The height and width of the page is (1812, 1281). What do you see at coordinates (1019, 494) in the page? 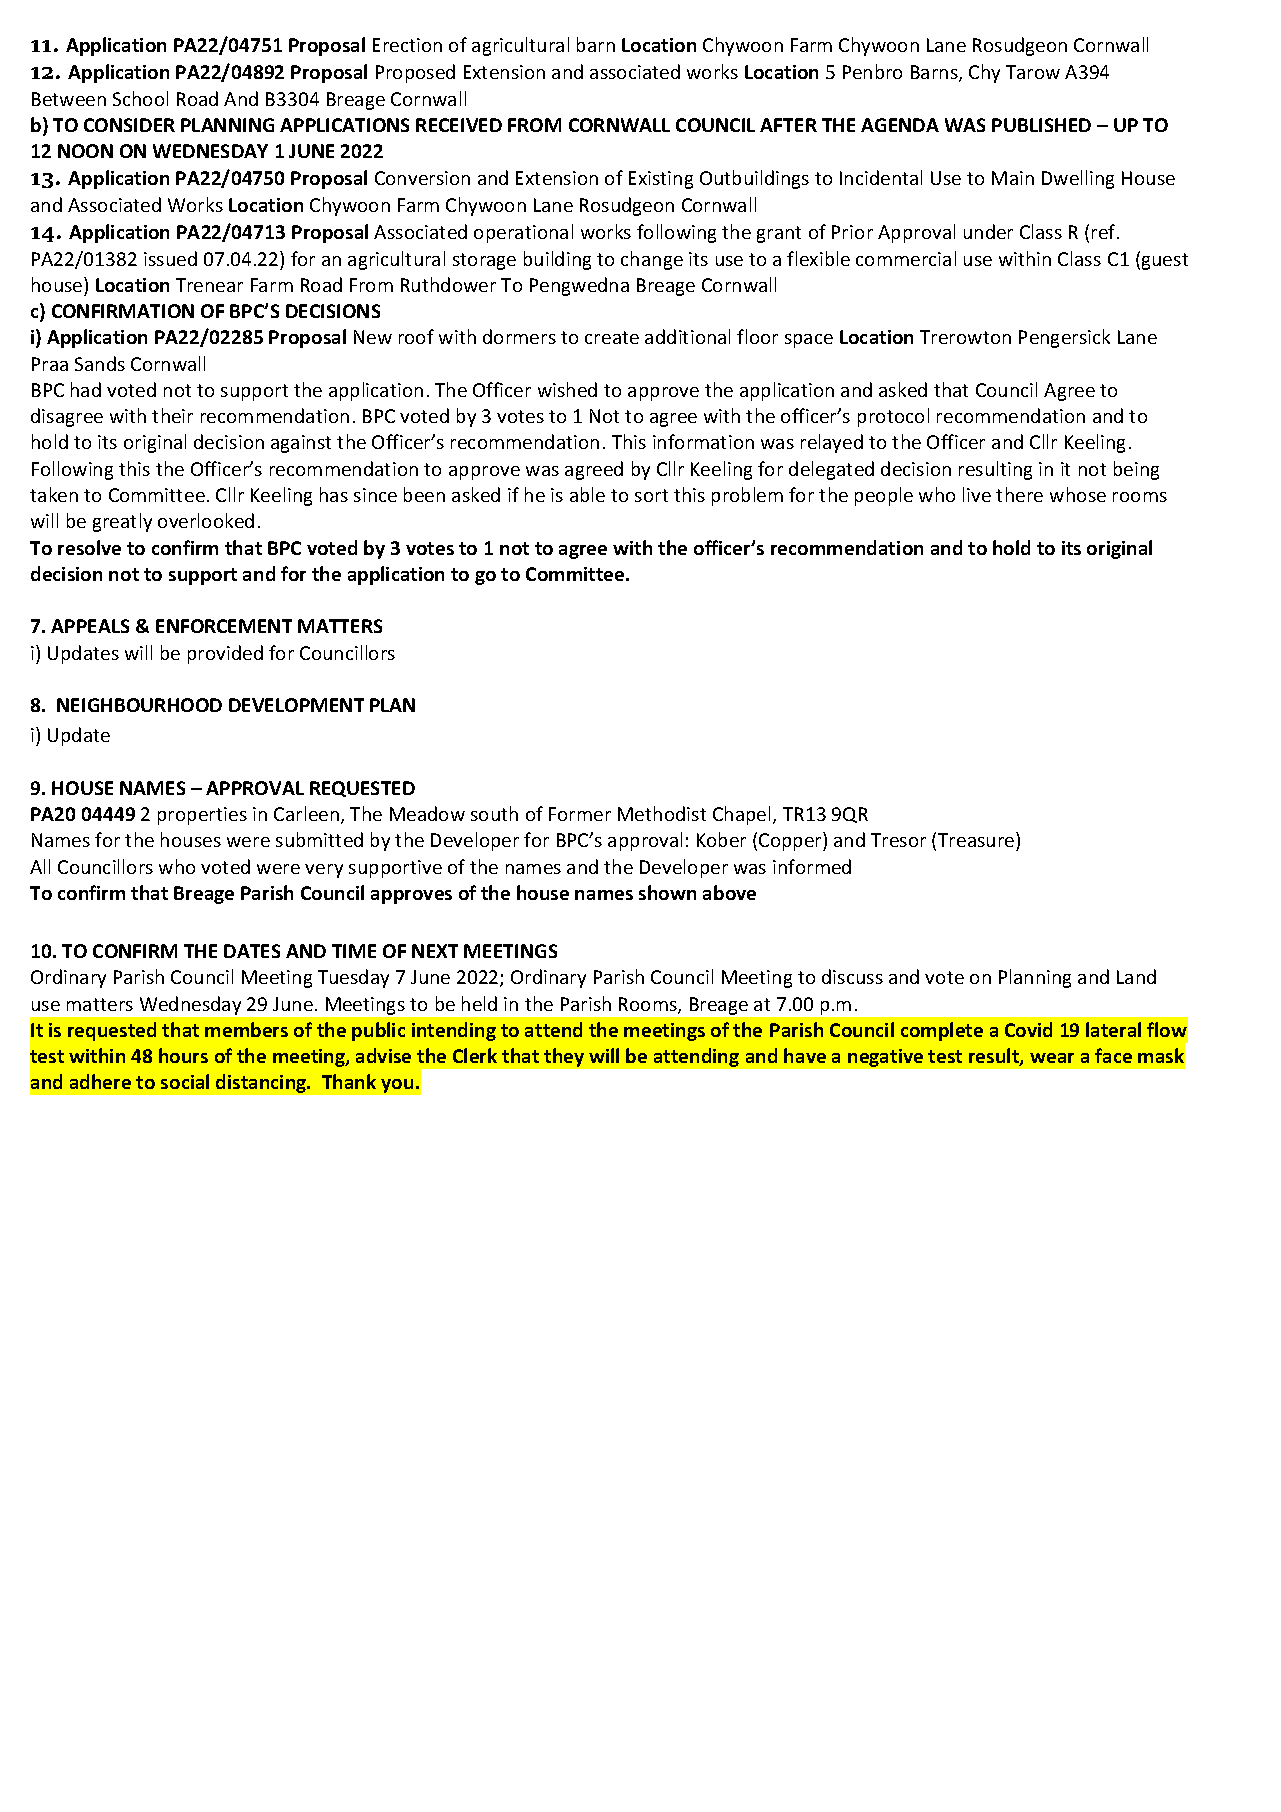
I see `there` at bounding box center [1019, 494].
